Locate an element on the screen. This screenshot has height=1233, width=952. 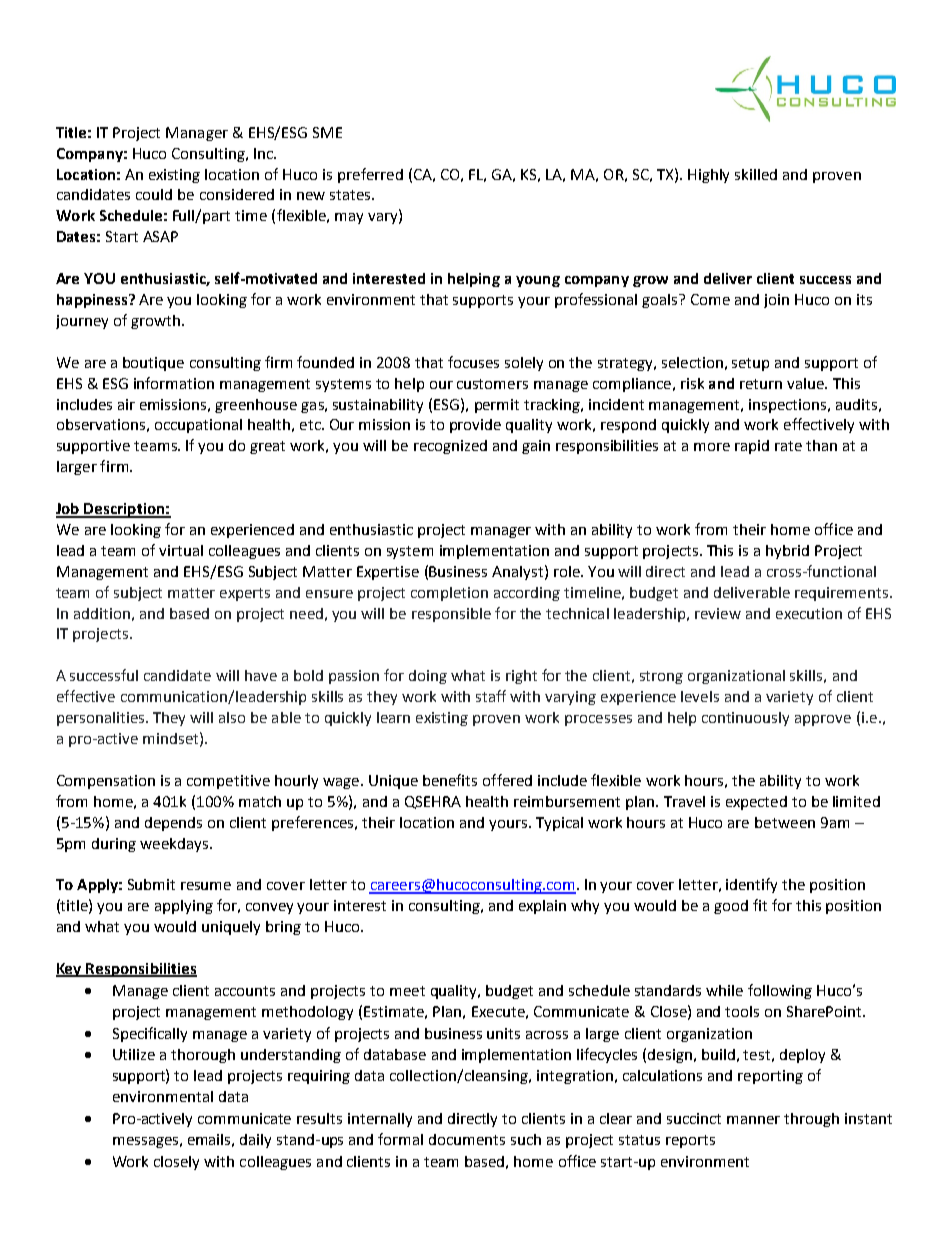
Submit is located at coordinates (151, 884).
